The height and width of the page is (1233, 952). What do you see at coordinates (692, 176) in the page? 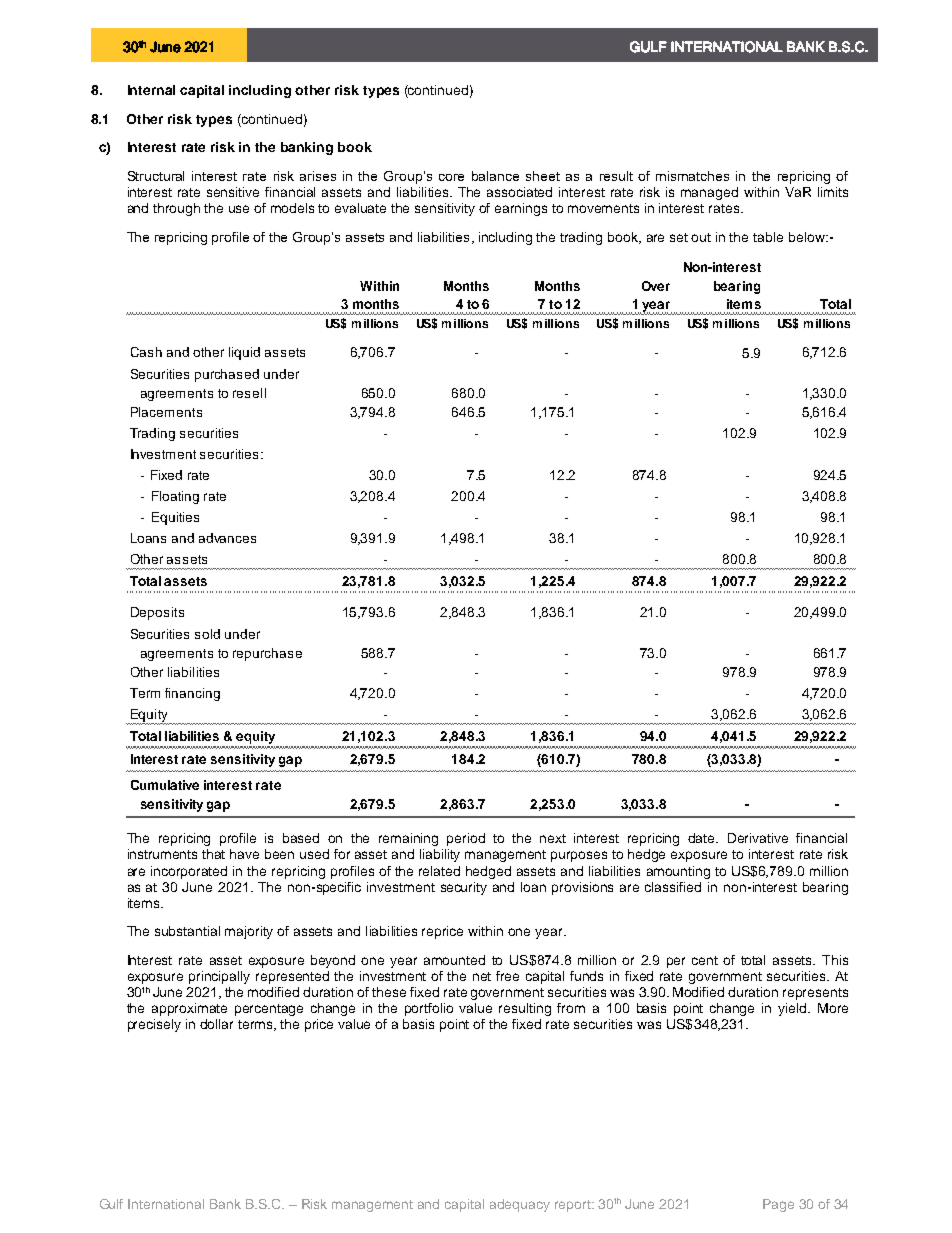
I see `mismatches` at bounding box center [692, 176].
